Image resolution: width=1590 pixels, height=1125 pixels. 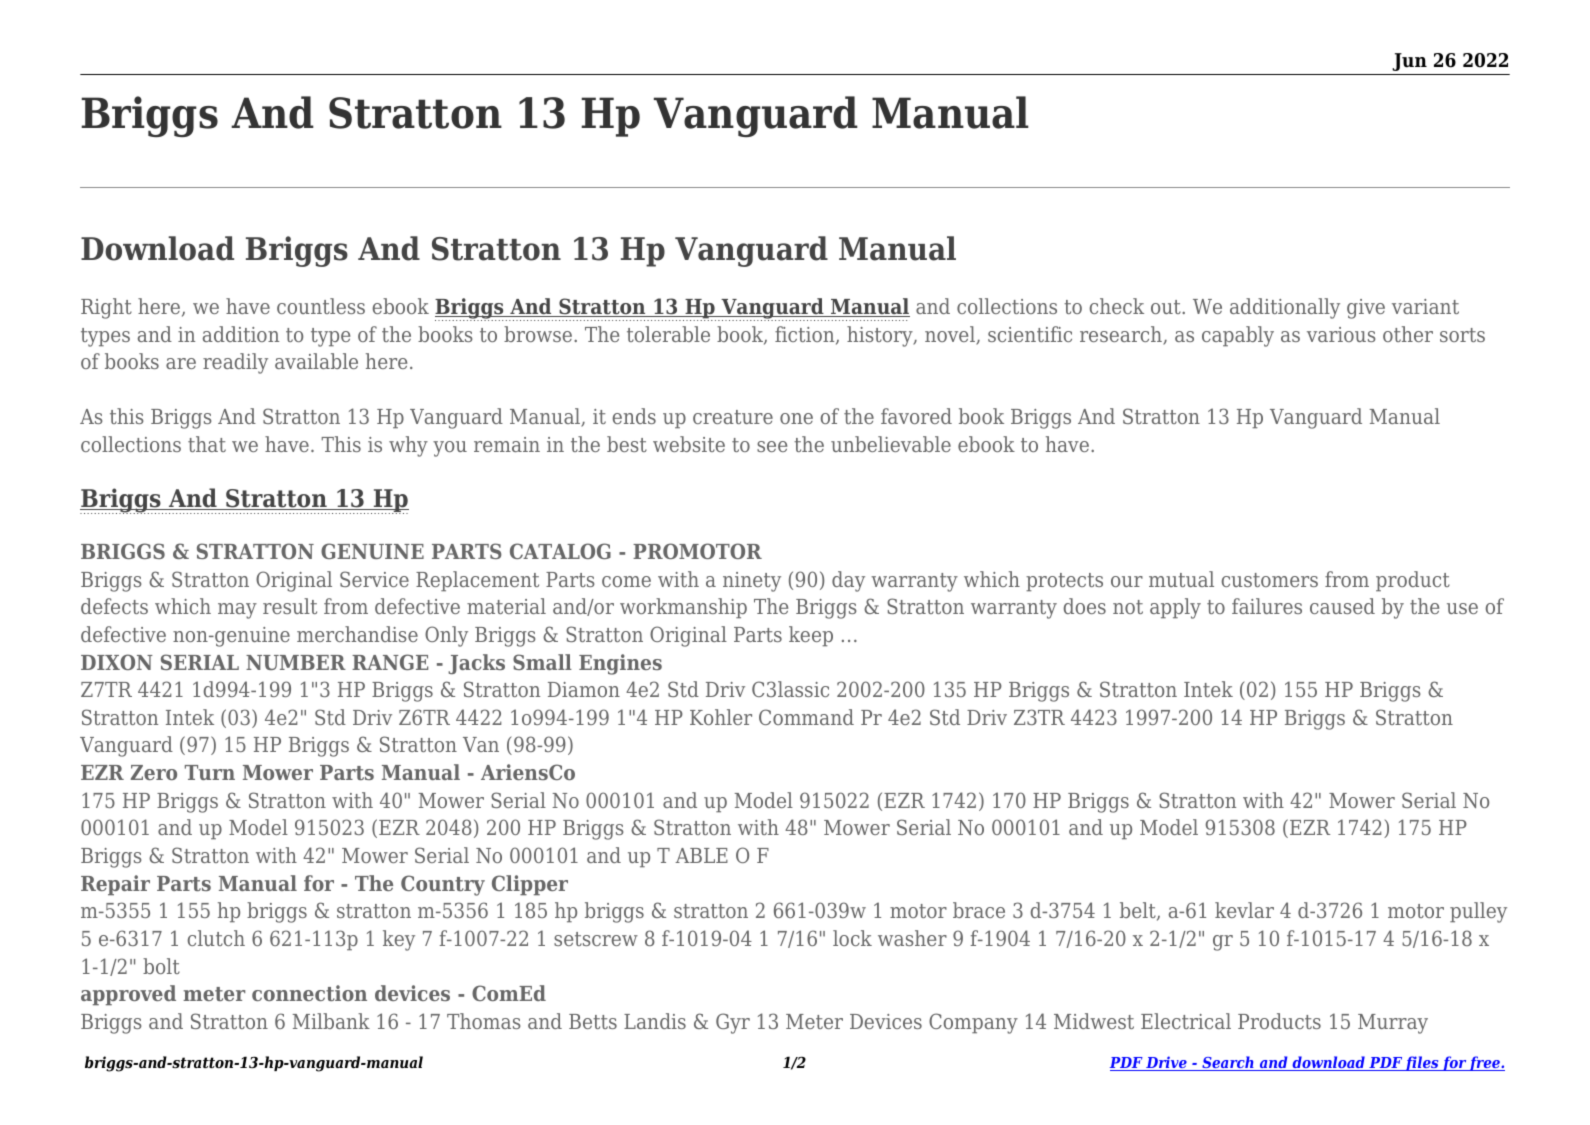 I want to click on customers, so click(x=1270, y=580).
